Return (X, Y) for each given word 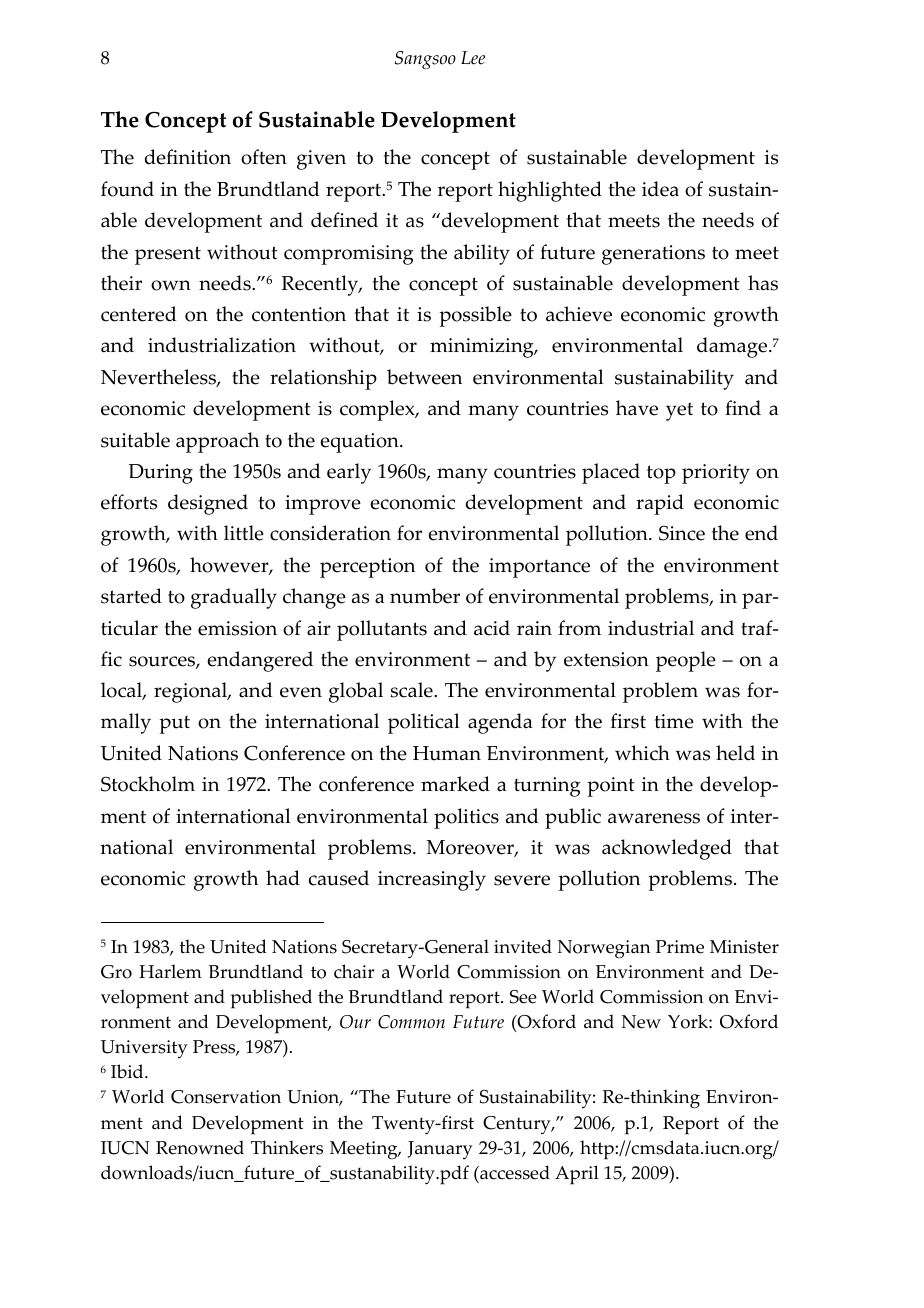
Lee (473, 58)
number (425, 596)
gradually (234, 598)
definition (188, 157)
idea (660, 189)
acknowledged (667, 849)
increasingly (432, 880)
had (283, 878)
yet (679, 411)
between (424, 377)
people (686, 661)
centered (139, 314)
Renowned (200, 1147)
